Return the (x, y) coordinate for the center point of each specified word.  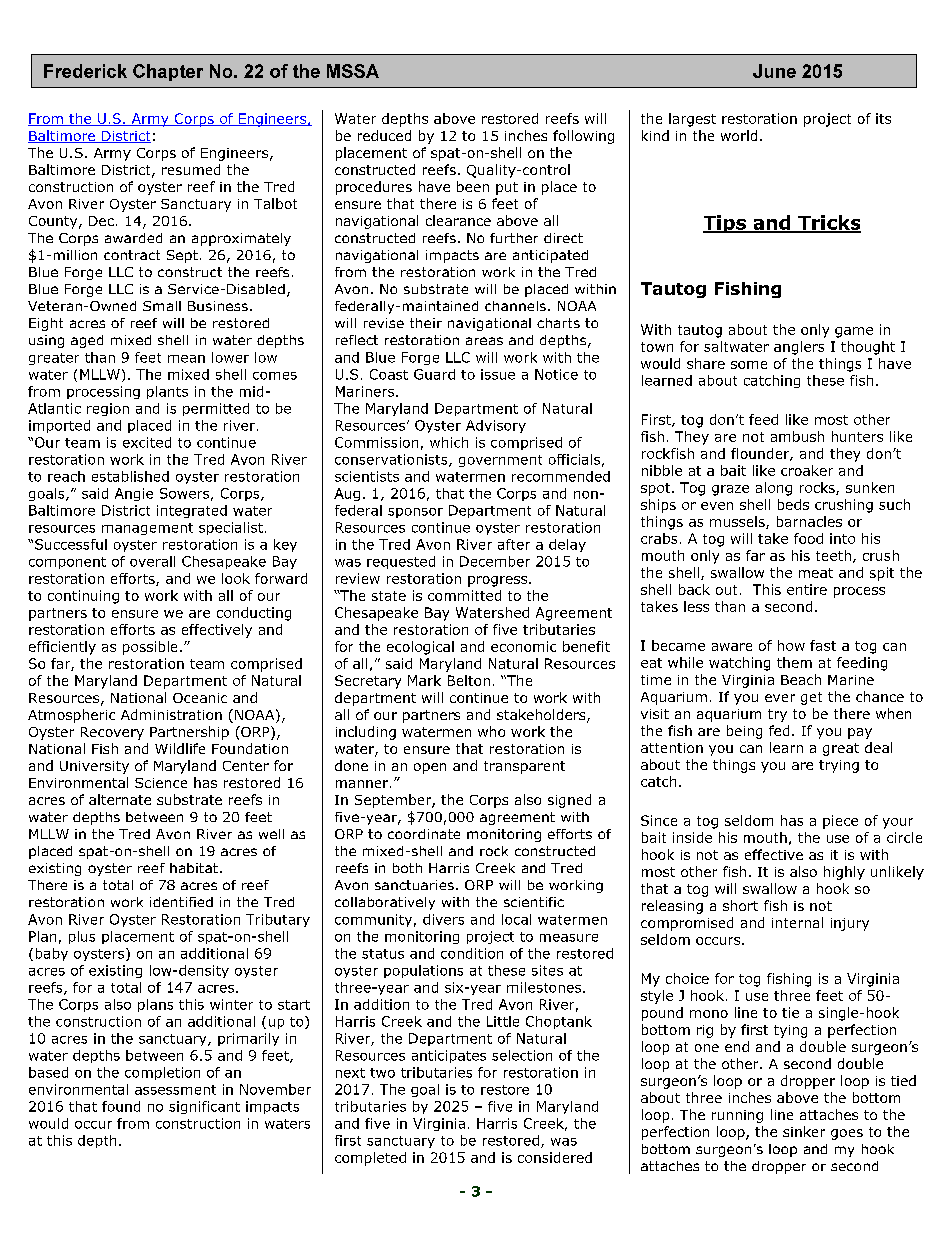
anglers (799, 348)
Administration (171, 714)
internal (797, 922)
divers (443, 919)
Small (162, 306)
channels (515, 306)
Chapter (168, 72)
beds (793, 504)
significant (204, 1107)
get (811, 698)
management (147, 529)
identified (181, 902)
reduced (384, 135)
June (774, 71)
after (514, 544)
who (491, 731)
